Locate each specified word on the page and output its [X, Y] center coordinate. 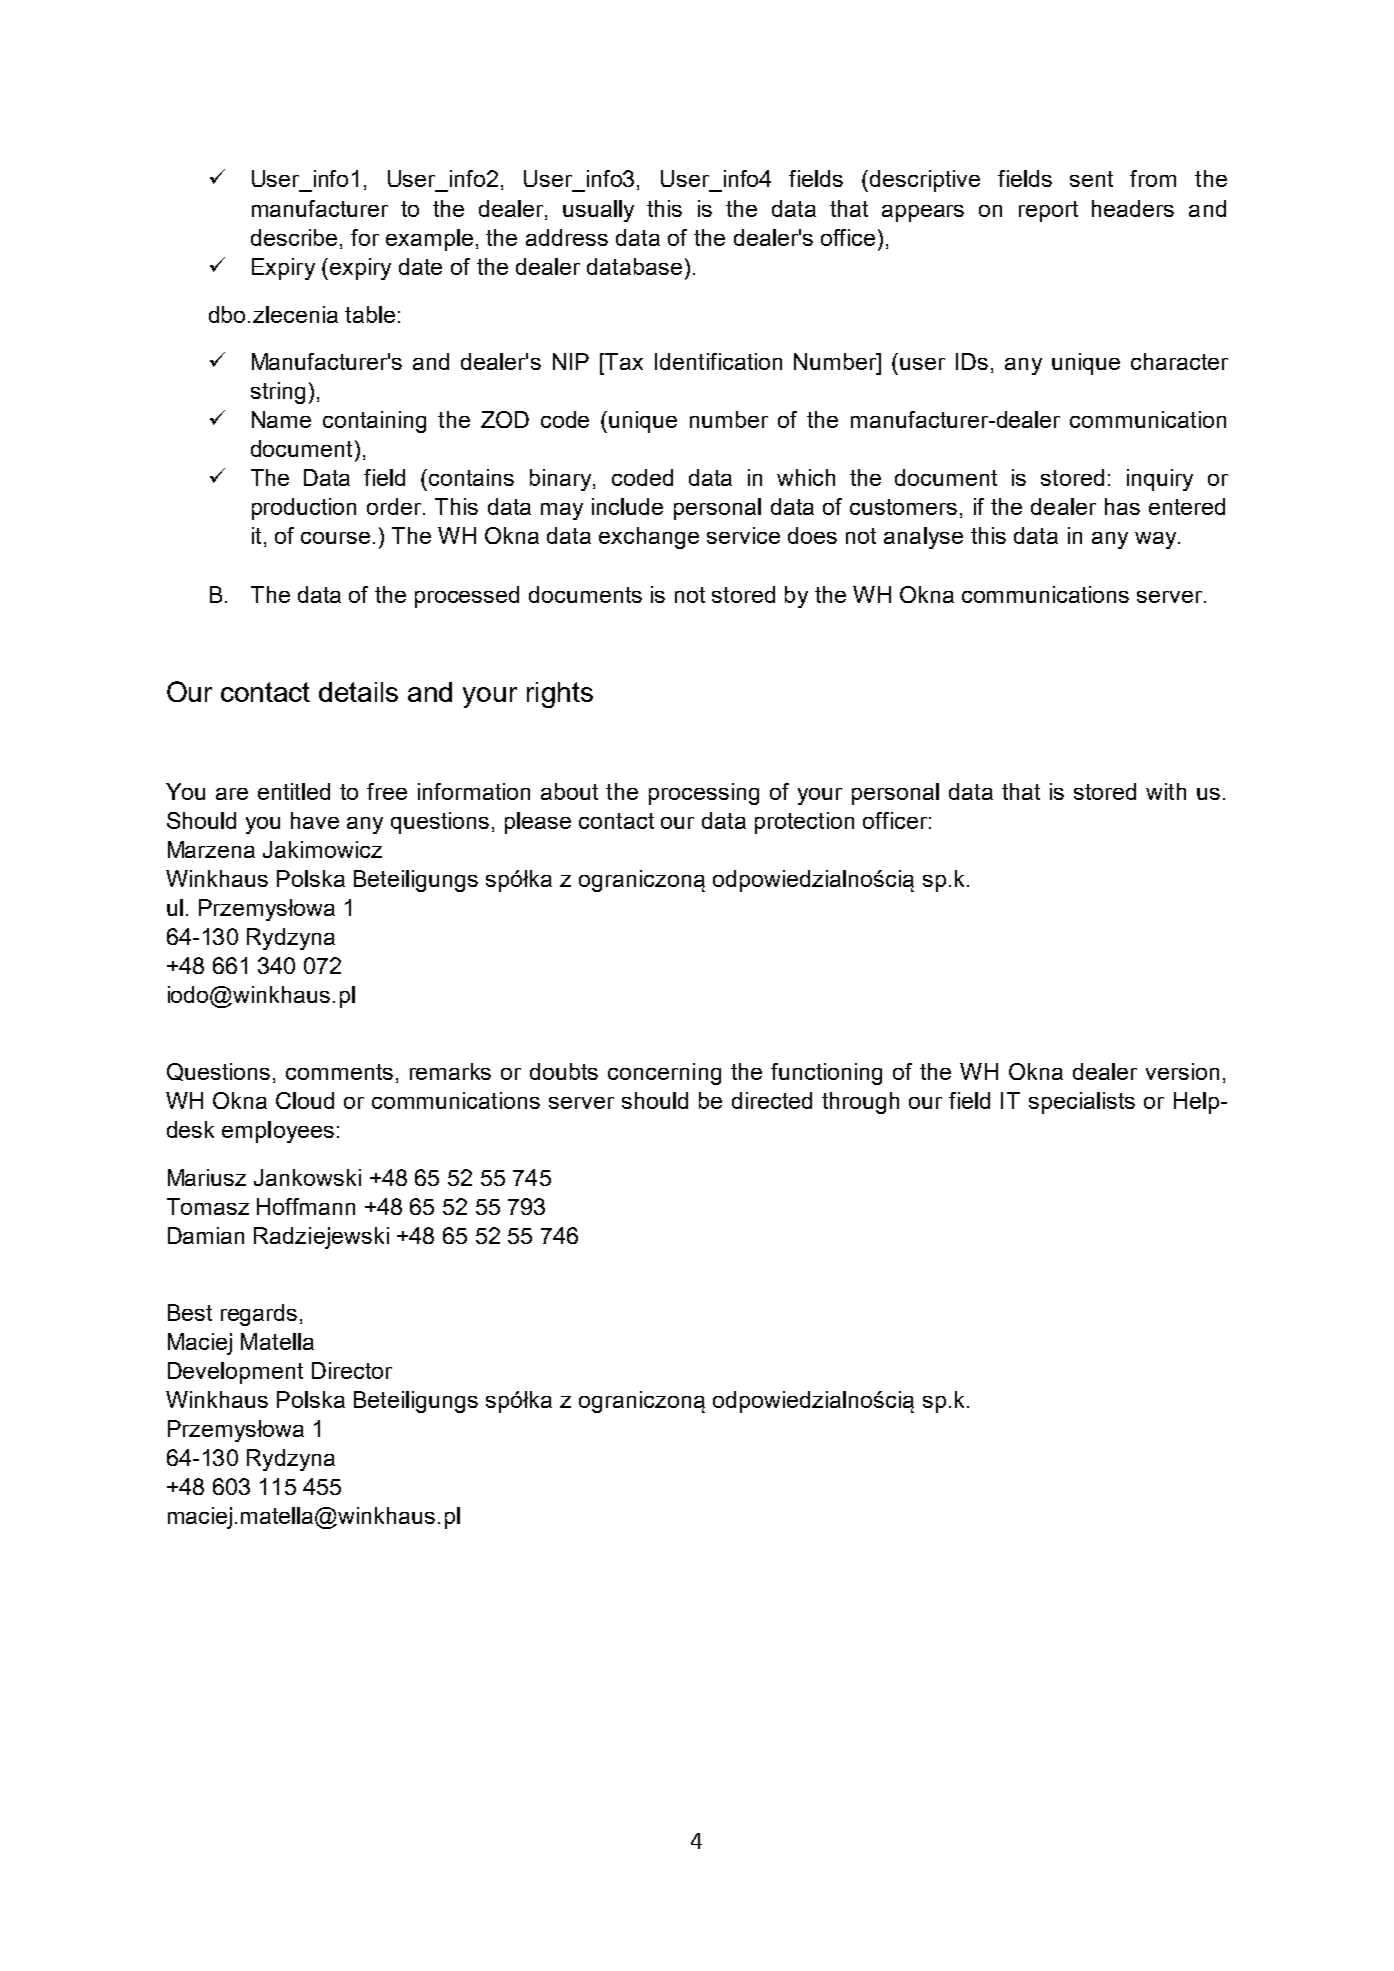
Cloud [305, 1100]
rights [560, 695]
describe [294, 237]
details [358, 692]
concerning [664, 1074]
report [1048, 211]
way [1157, 540]
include [627, 506]
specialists [1082, 1103]
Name [281, 419]
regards [259, 1315]
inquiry [1160, 480]
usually [598, 211]
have [315, 820]
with [1166, 791]
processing [704, 794]
